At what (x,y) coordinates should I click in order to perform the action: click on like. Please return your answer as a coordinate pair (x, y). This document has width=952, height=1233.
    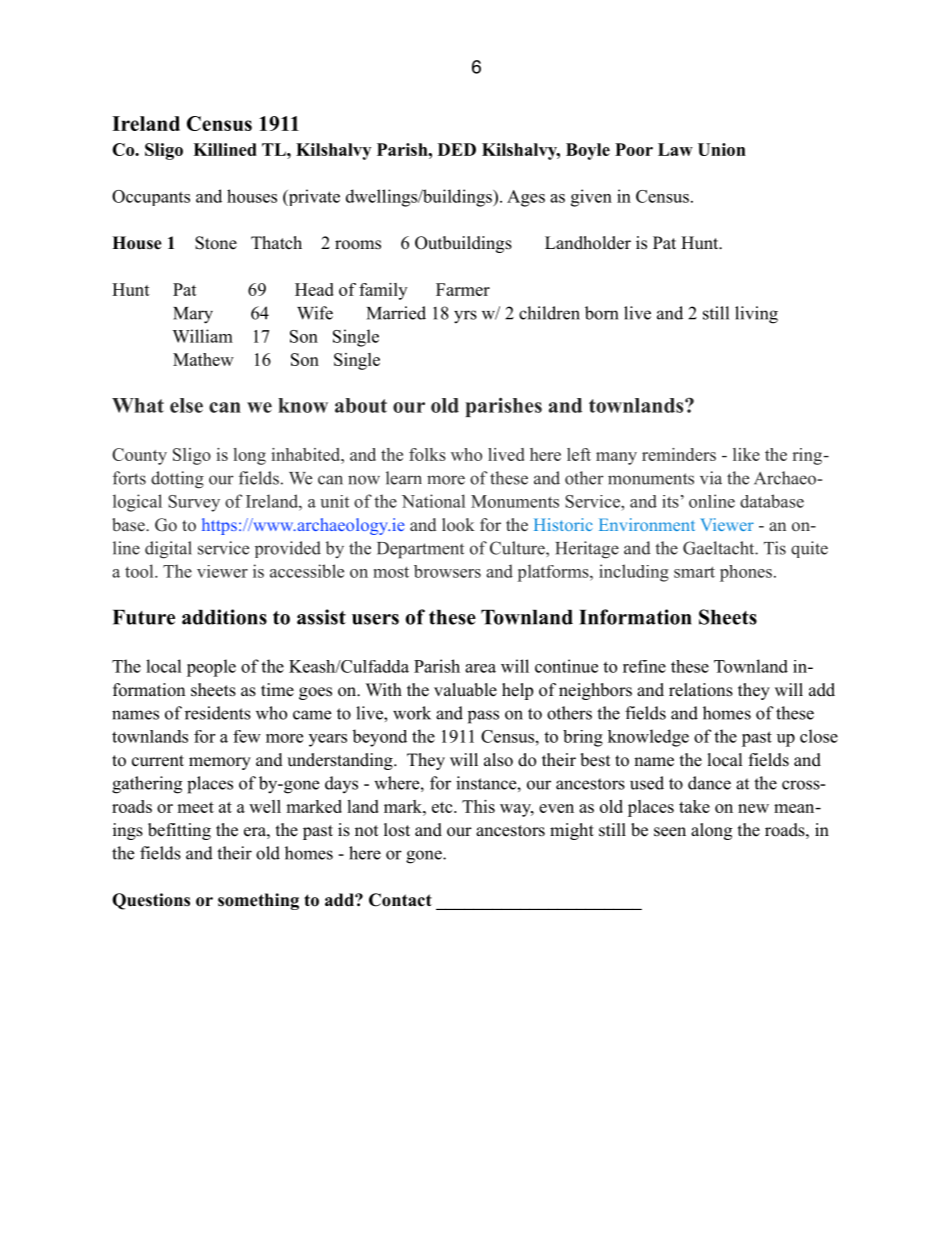
    Looking at the image, I should click on (746, 454).
